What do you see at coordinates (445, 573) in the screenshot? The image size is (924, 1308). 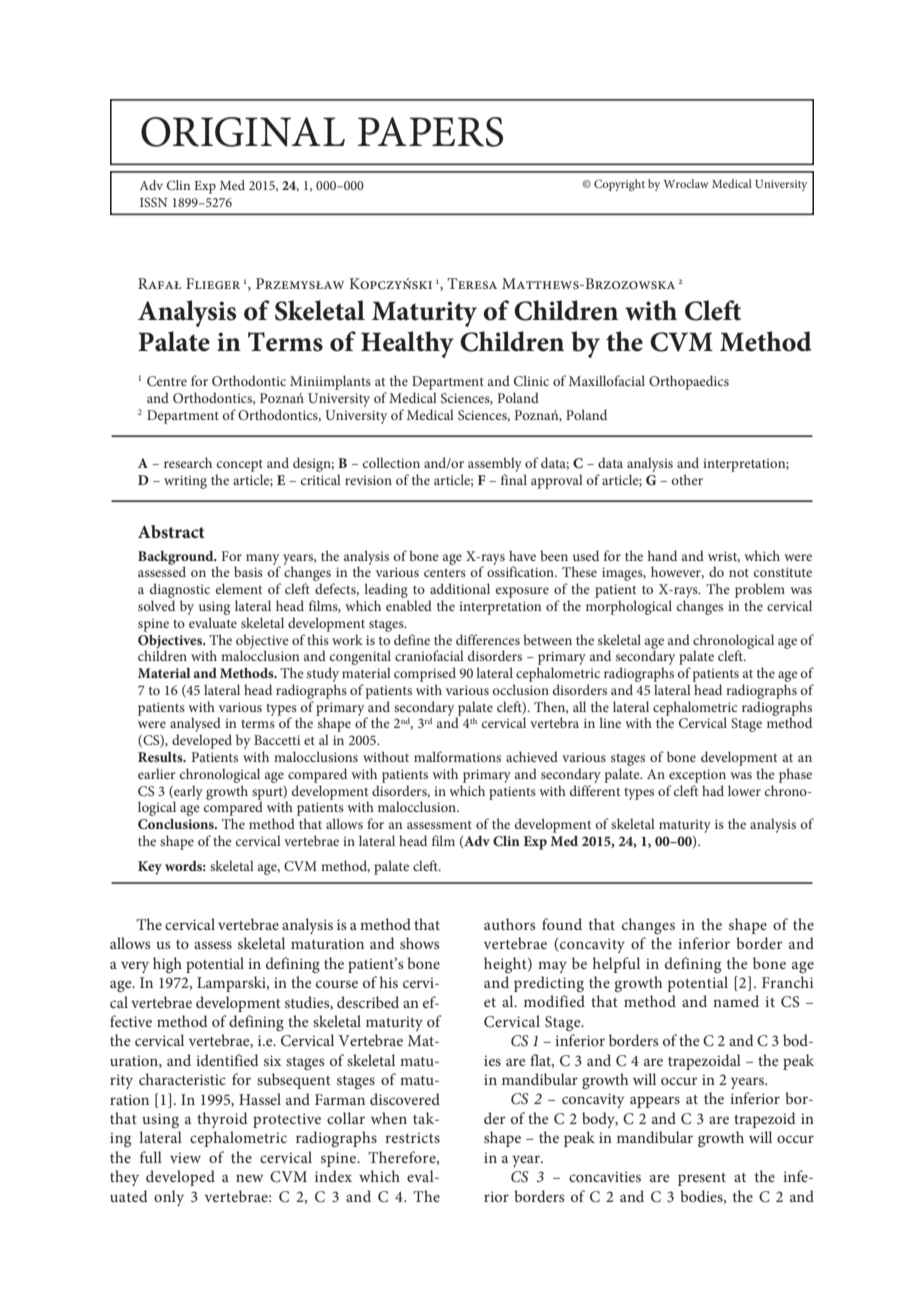 I see `centers` at bounding box center [445, 573].
